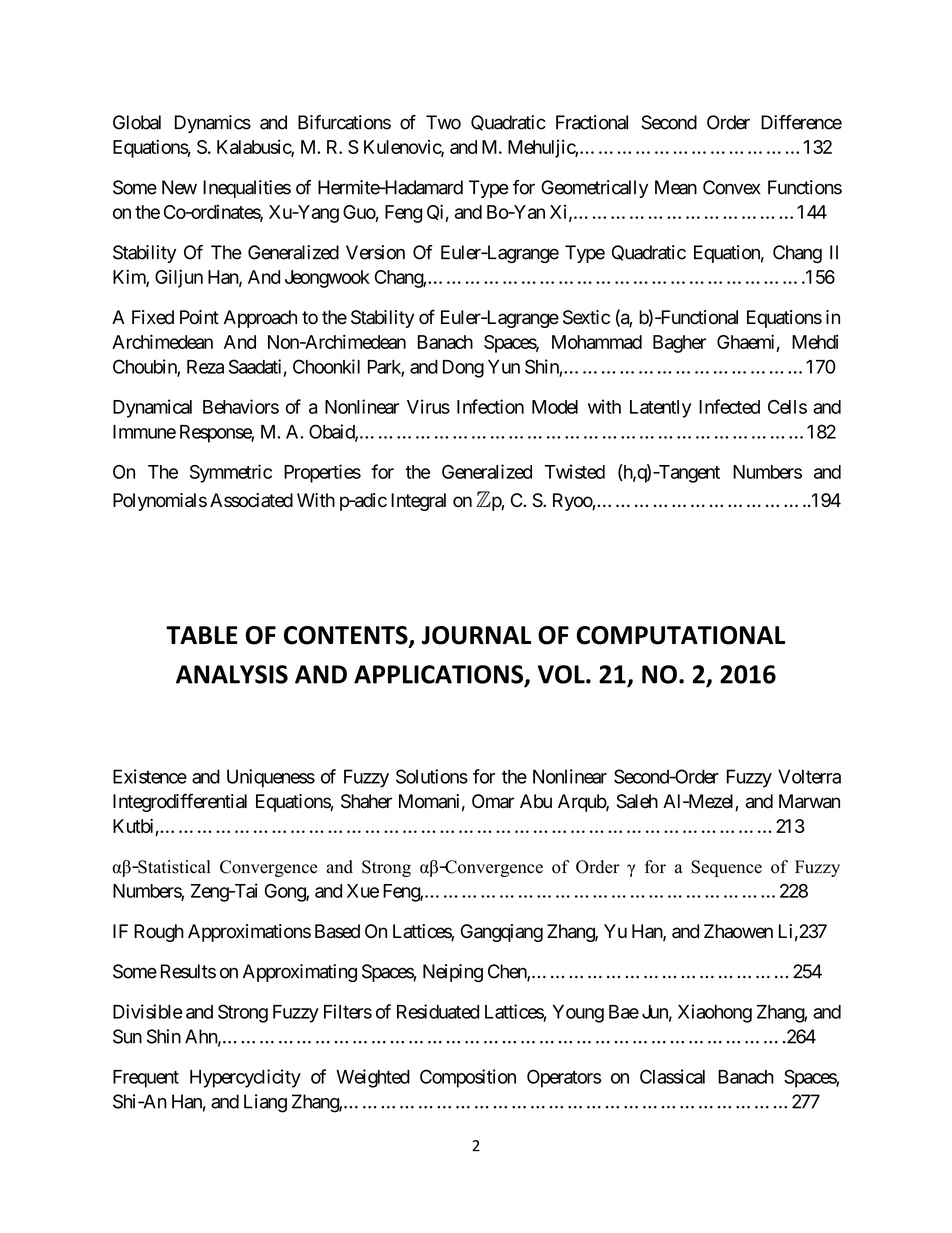 The width and height of the document is (952, 1233). What do you see at coordinates (493, 801) in the document?
I see `Omar` at bounding box center [493, 801].
